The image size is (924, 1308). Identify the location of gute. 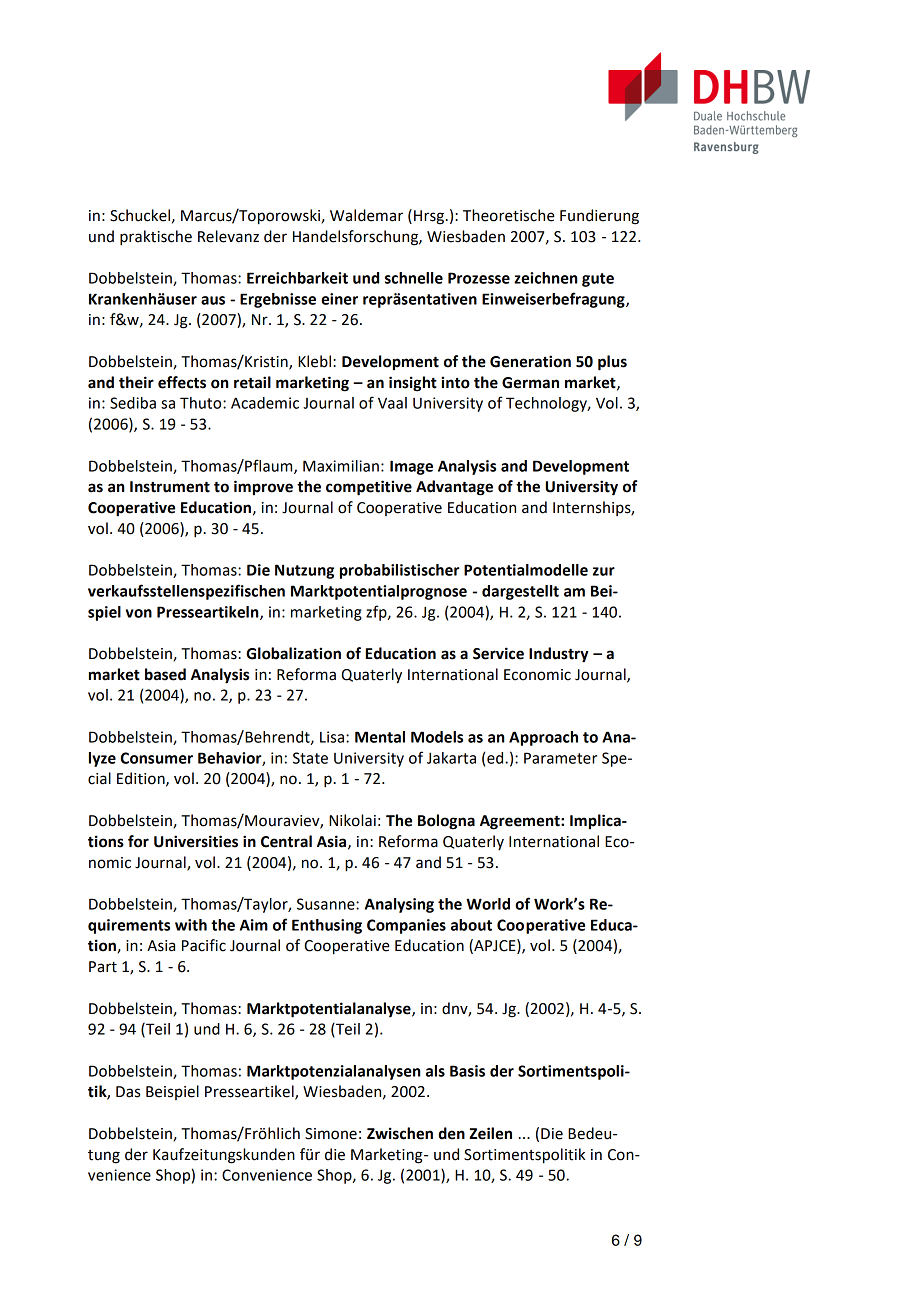
(598, 280).
